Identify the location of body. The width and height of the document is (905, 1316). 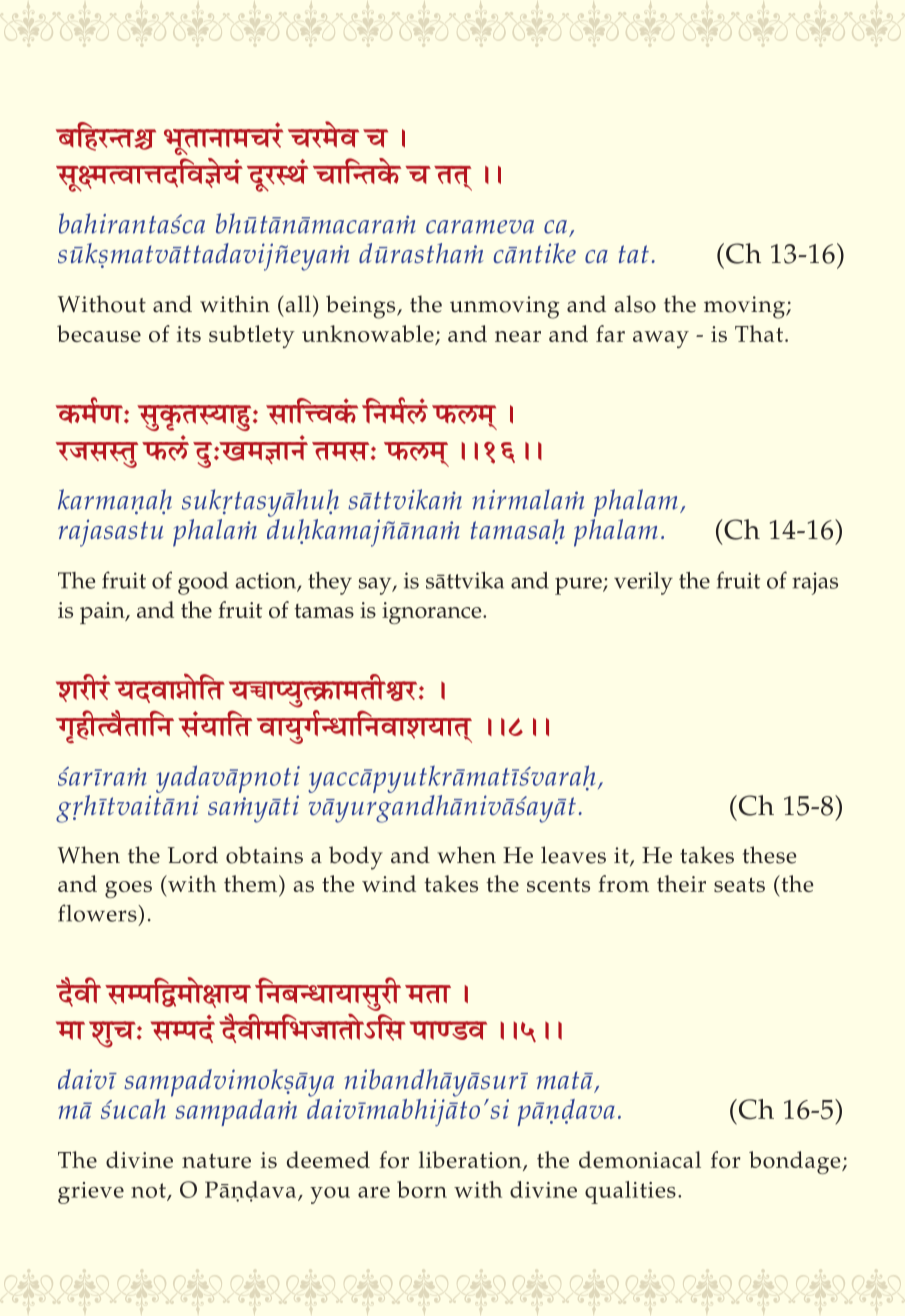
(356, 858).
